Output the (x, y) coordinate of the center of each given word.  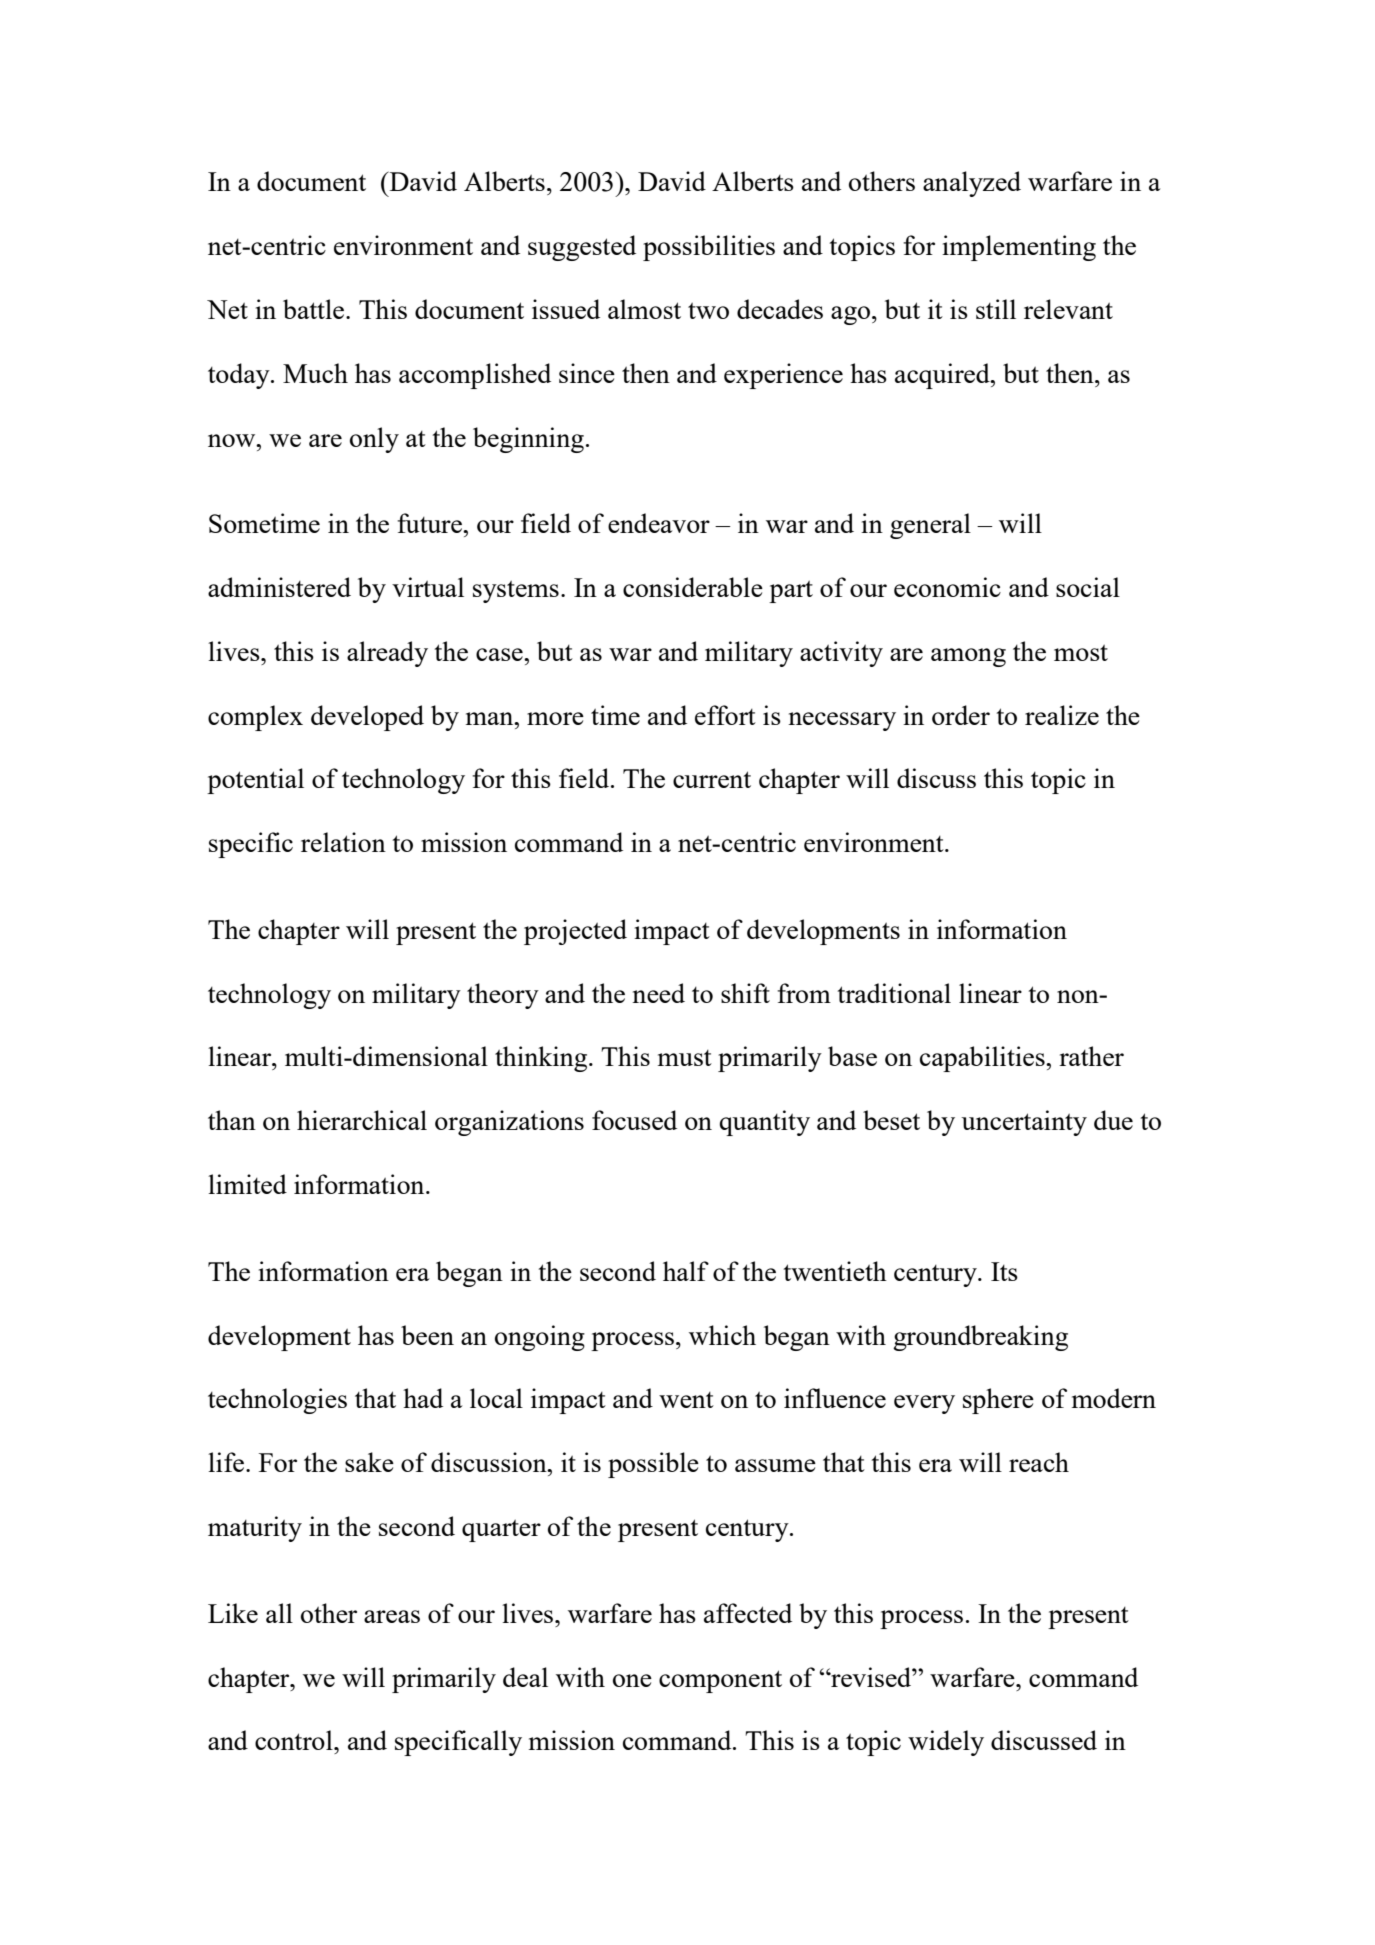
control (295, 1740)
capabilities (983, 1059)
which (722, 1335)
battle (315, 309)
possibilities (709, 248)
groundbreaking (980, 1338)
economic (947, 587)
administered (279, 587)
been (427, 1335)
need (658, 993)
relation (343, 842)
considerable (693, 587)
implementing (1019, 248)
